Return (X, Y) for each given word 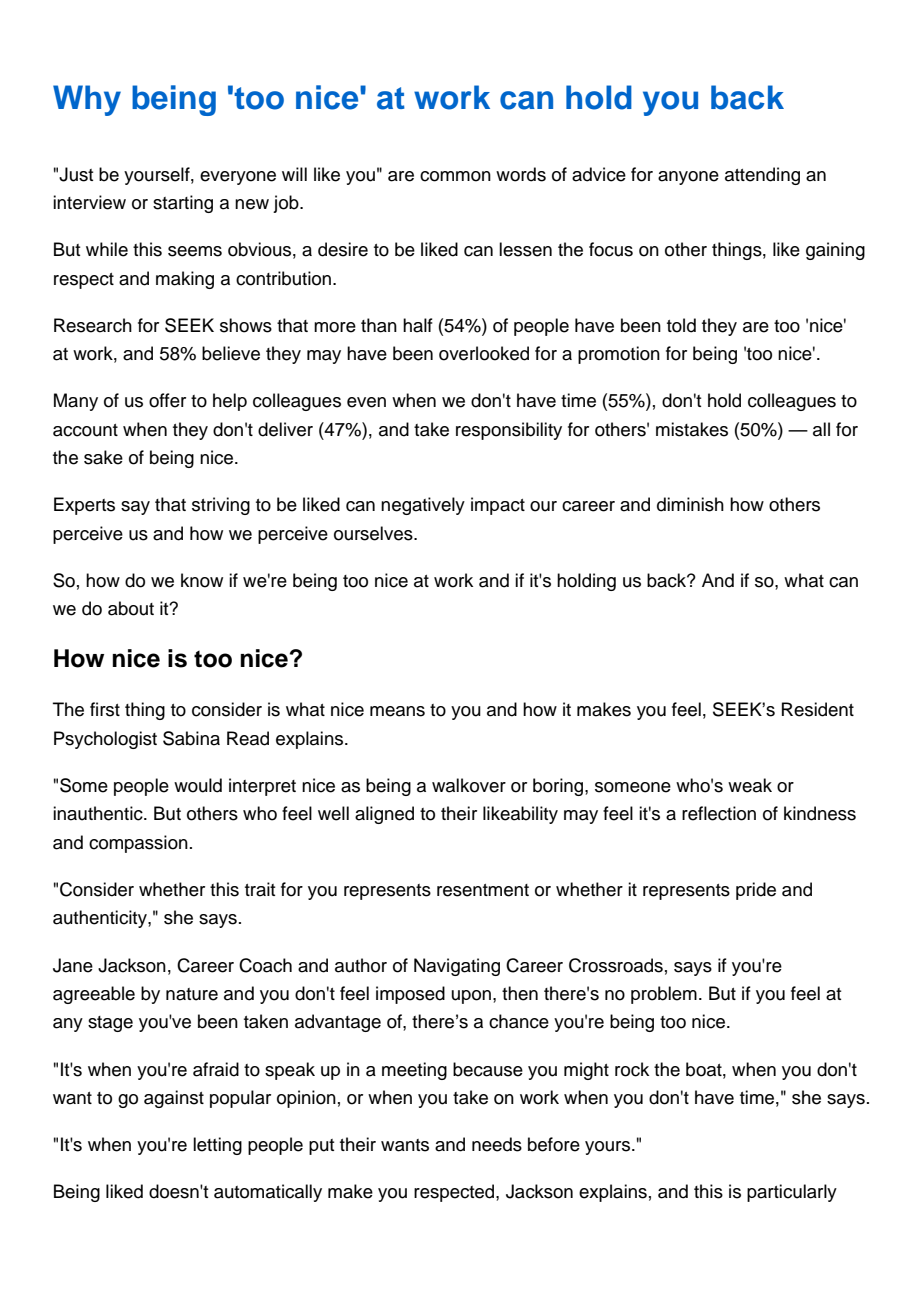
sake (103, 457)
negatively (423, 506)
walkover (469, 785)
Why (87, 100)
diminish (690, 504)
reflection (719, 813)
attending (762, 176)
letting (217, 1146)
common (455, 176)
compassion (138, 844)
